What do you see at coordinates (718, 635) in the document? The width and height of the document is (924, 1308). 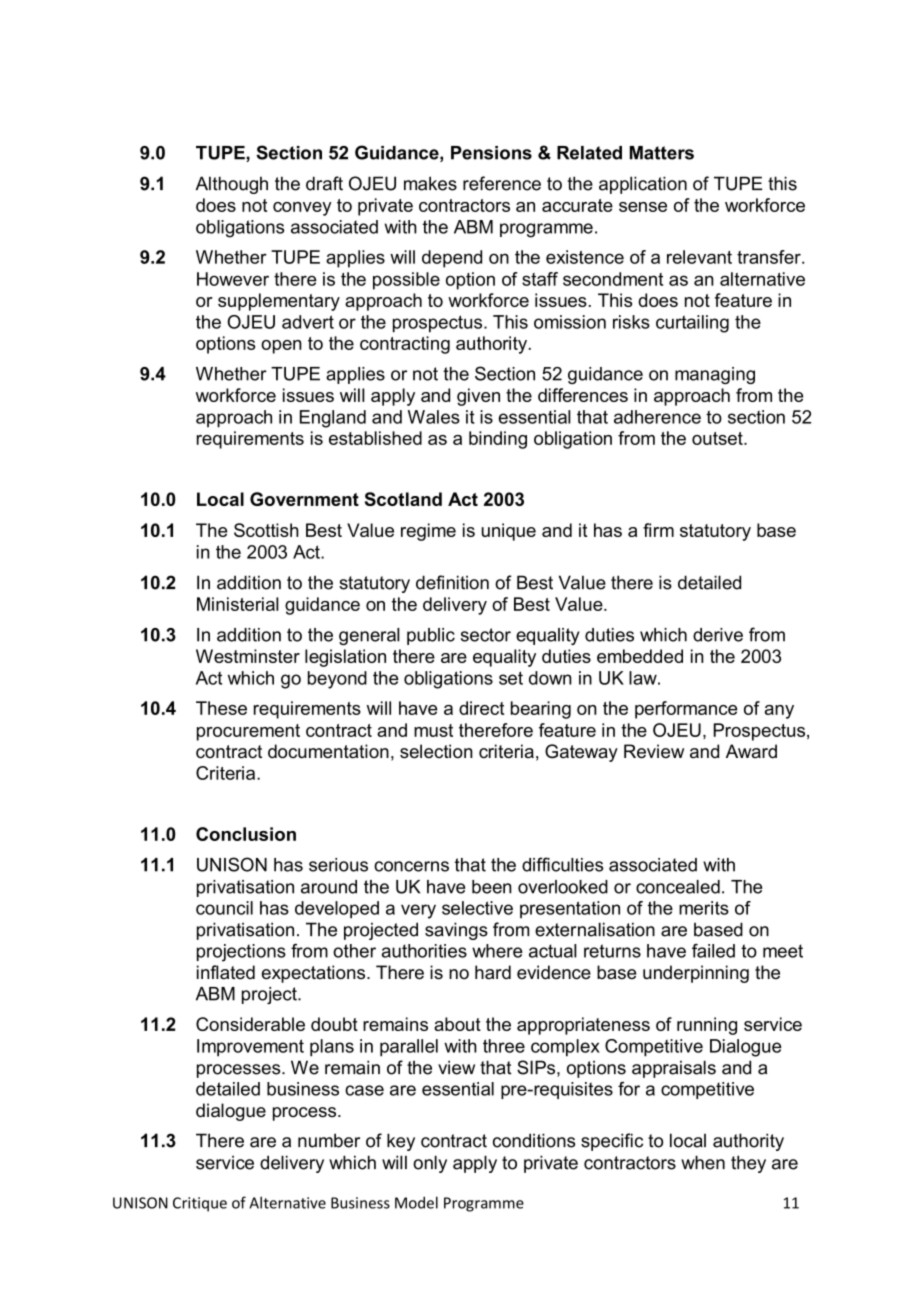 I see `derive` at bounding box center [718, 635].
